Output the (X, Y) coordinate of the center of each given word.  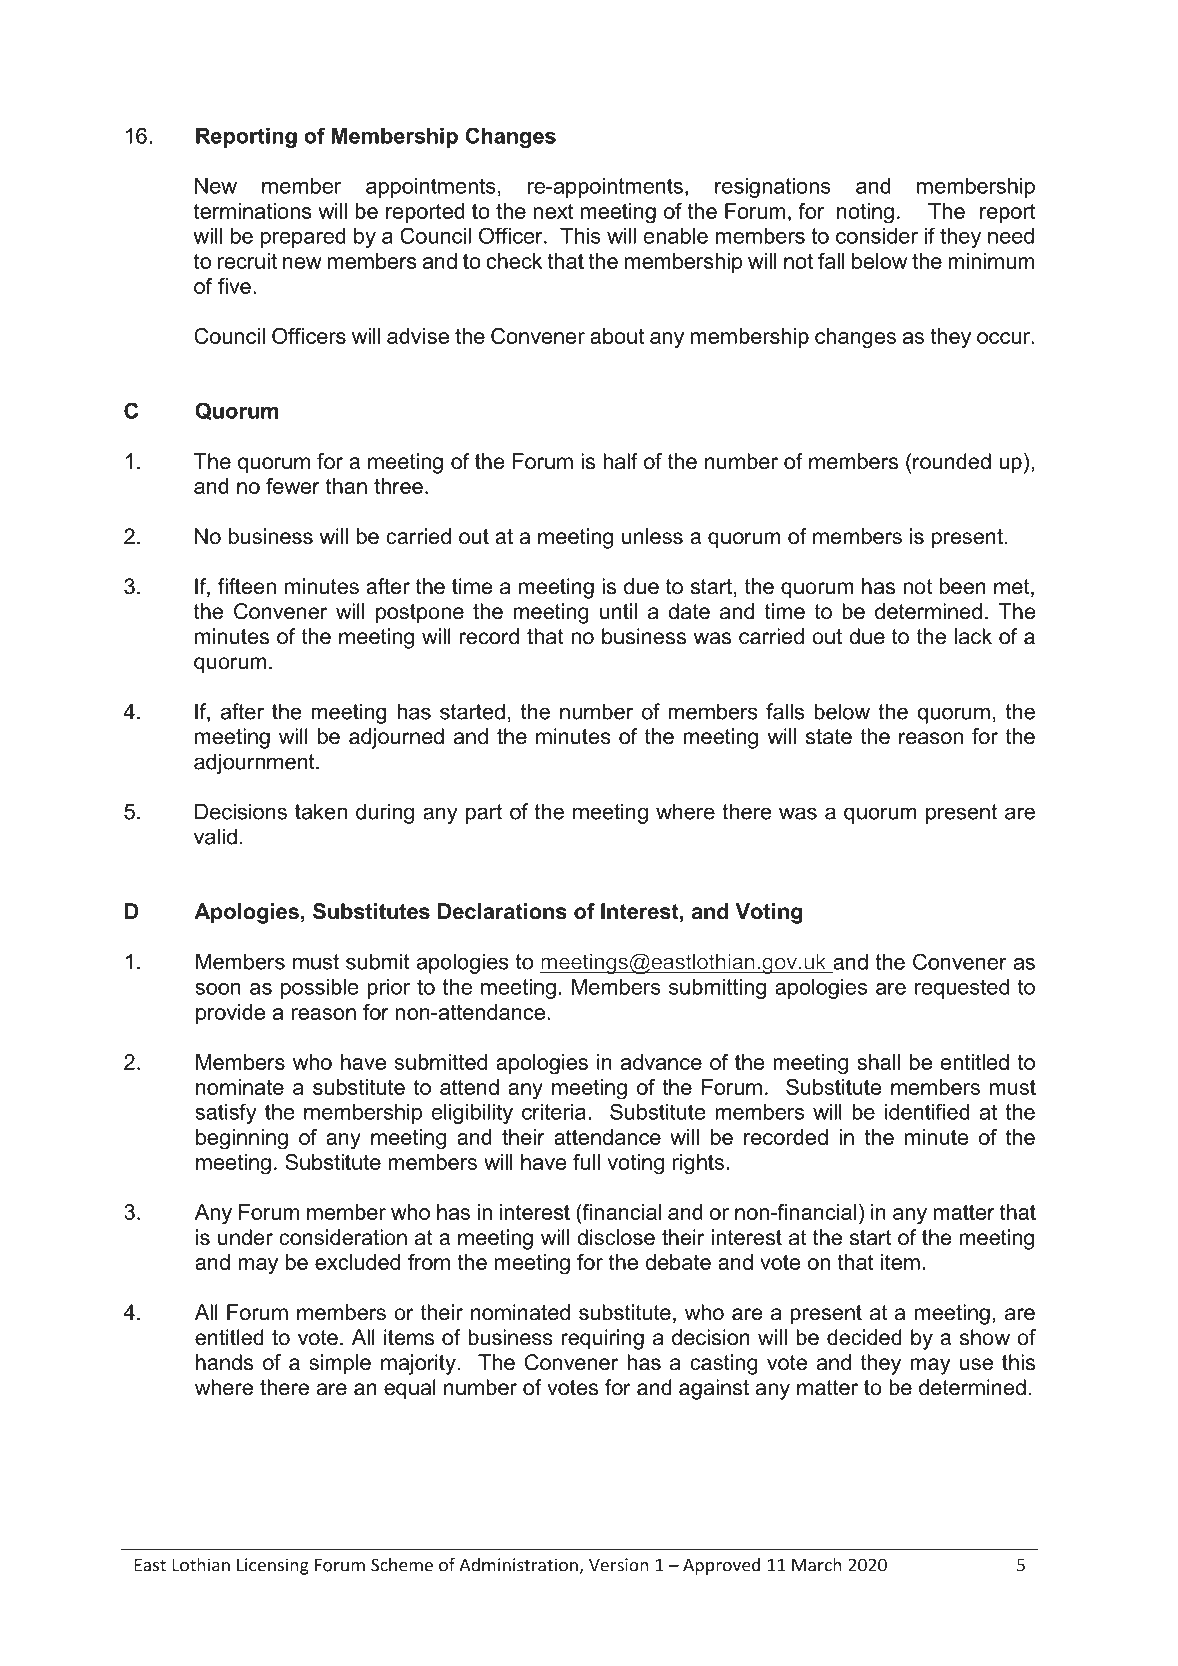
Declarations (502, 911)
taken (321, 811)
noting (865, 213)
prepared (303, 238)
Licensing (273, 1566)
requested (962, 989)
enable (676, 236)
